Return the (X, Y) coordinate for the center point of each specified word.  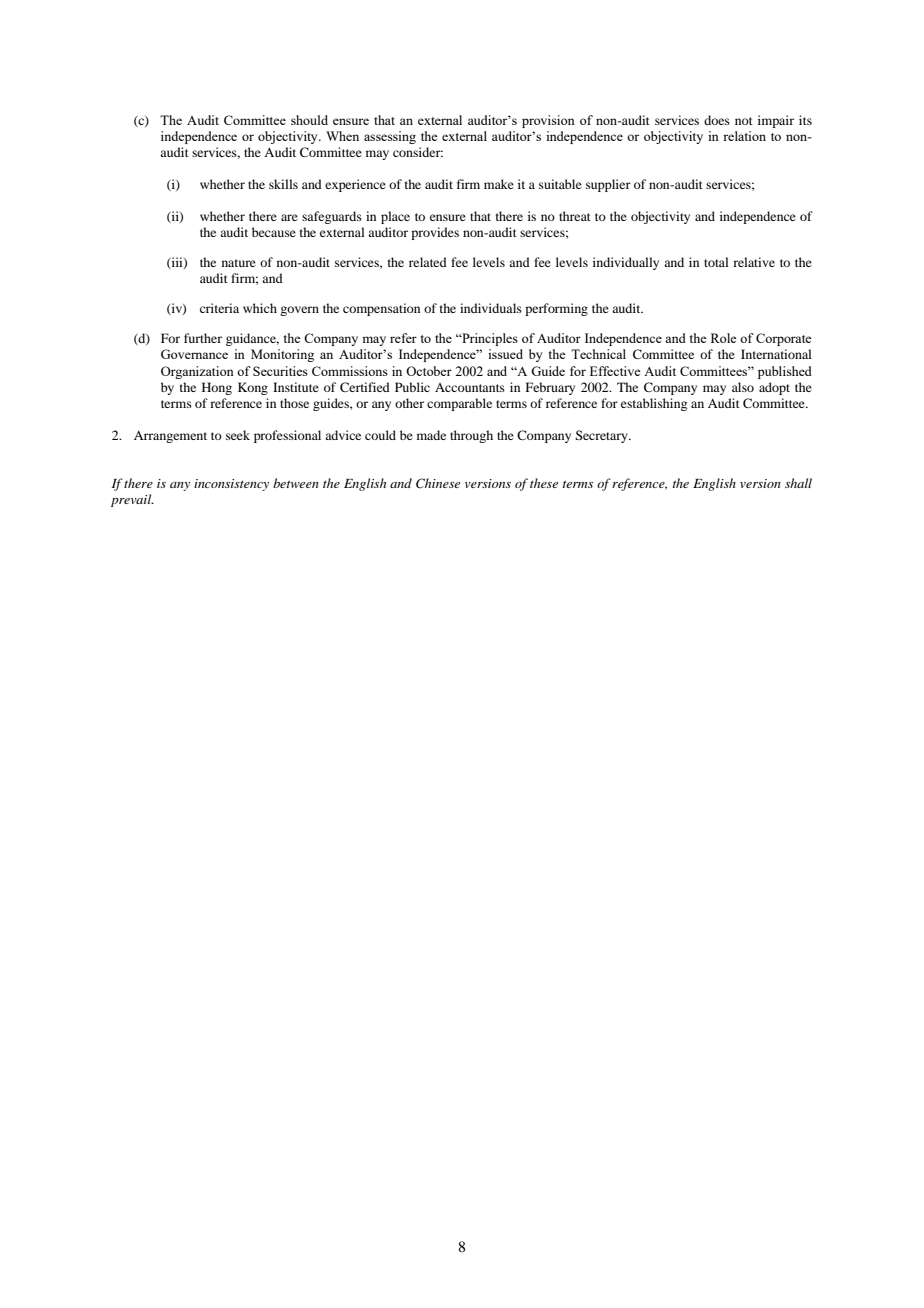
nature (239, 263)
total (716, 262)
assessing (390, 137)
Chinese (438, 483)
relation (744, 136)
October (429, 371)
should (309, 120)
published (785, 372)
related (428, 262)
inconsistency (231, 485)
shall (798, 483)
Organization (197, 372)
